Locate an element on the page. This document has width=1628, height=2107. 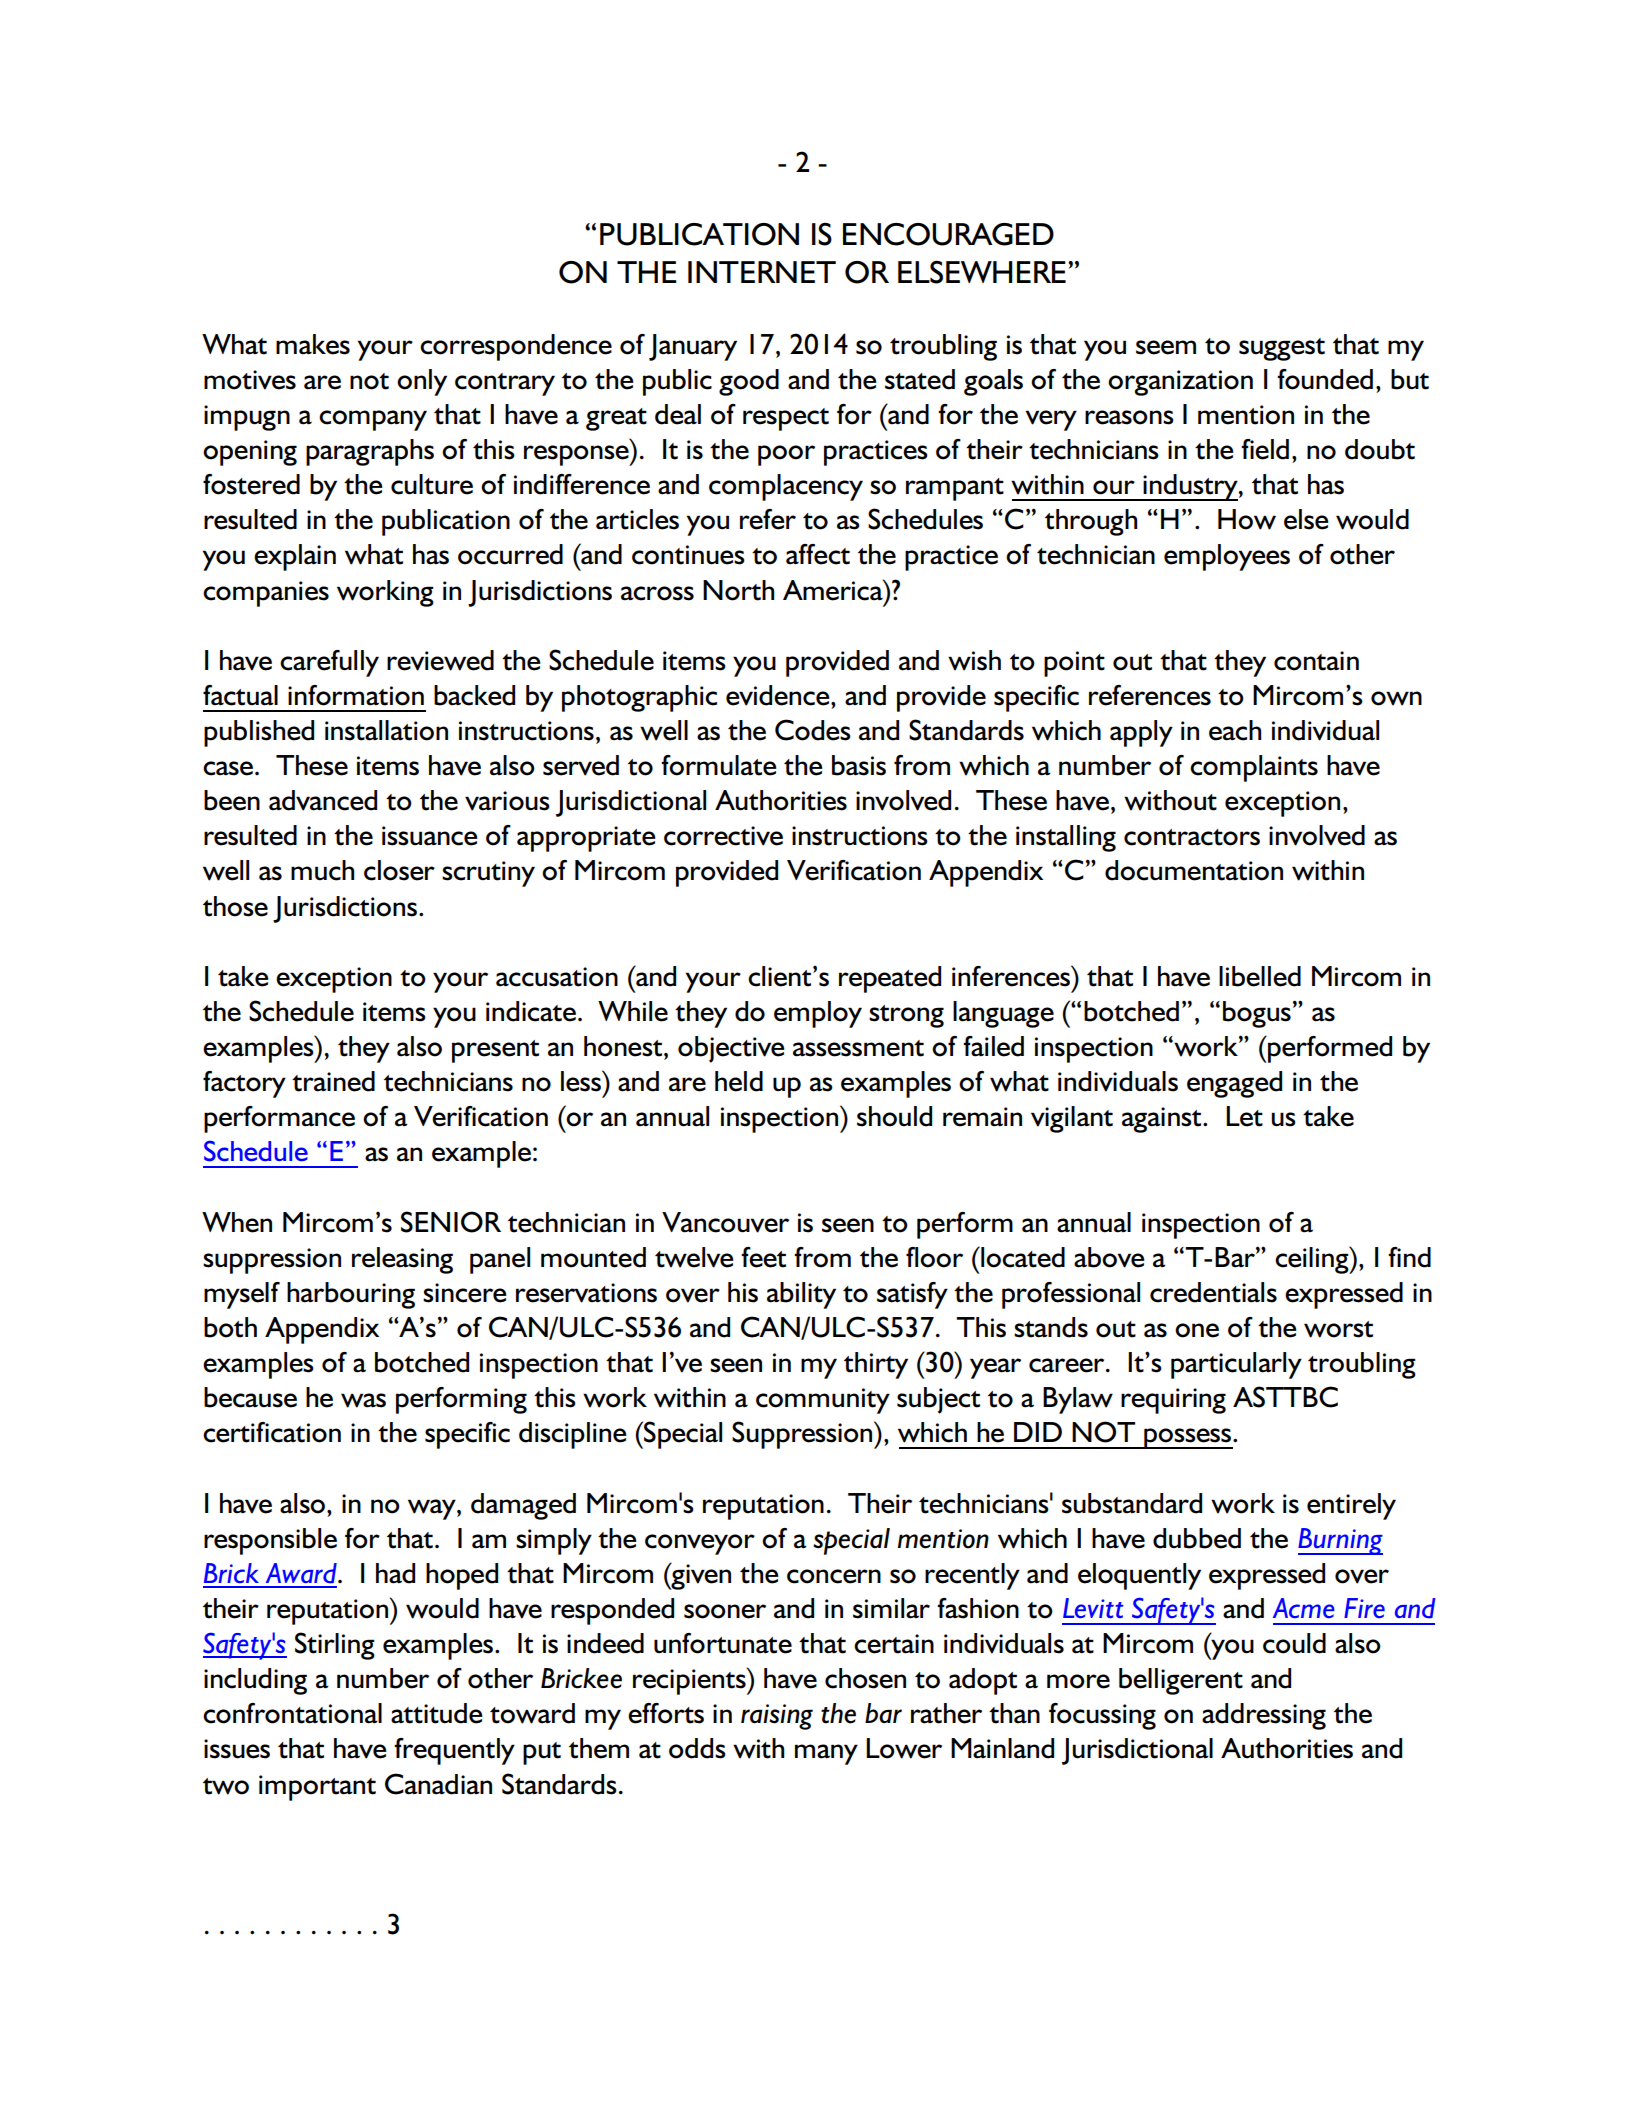
INTERNET is located at coordinates (762, 272).
